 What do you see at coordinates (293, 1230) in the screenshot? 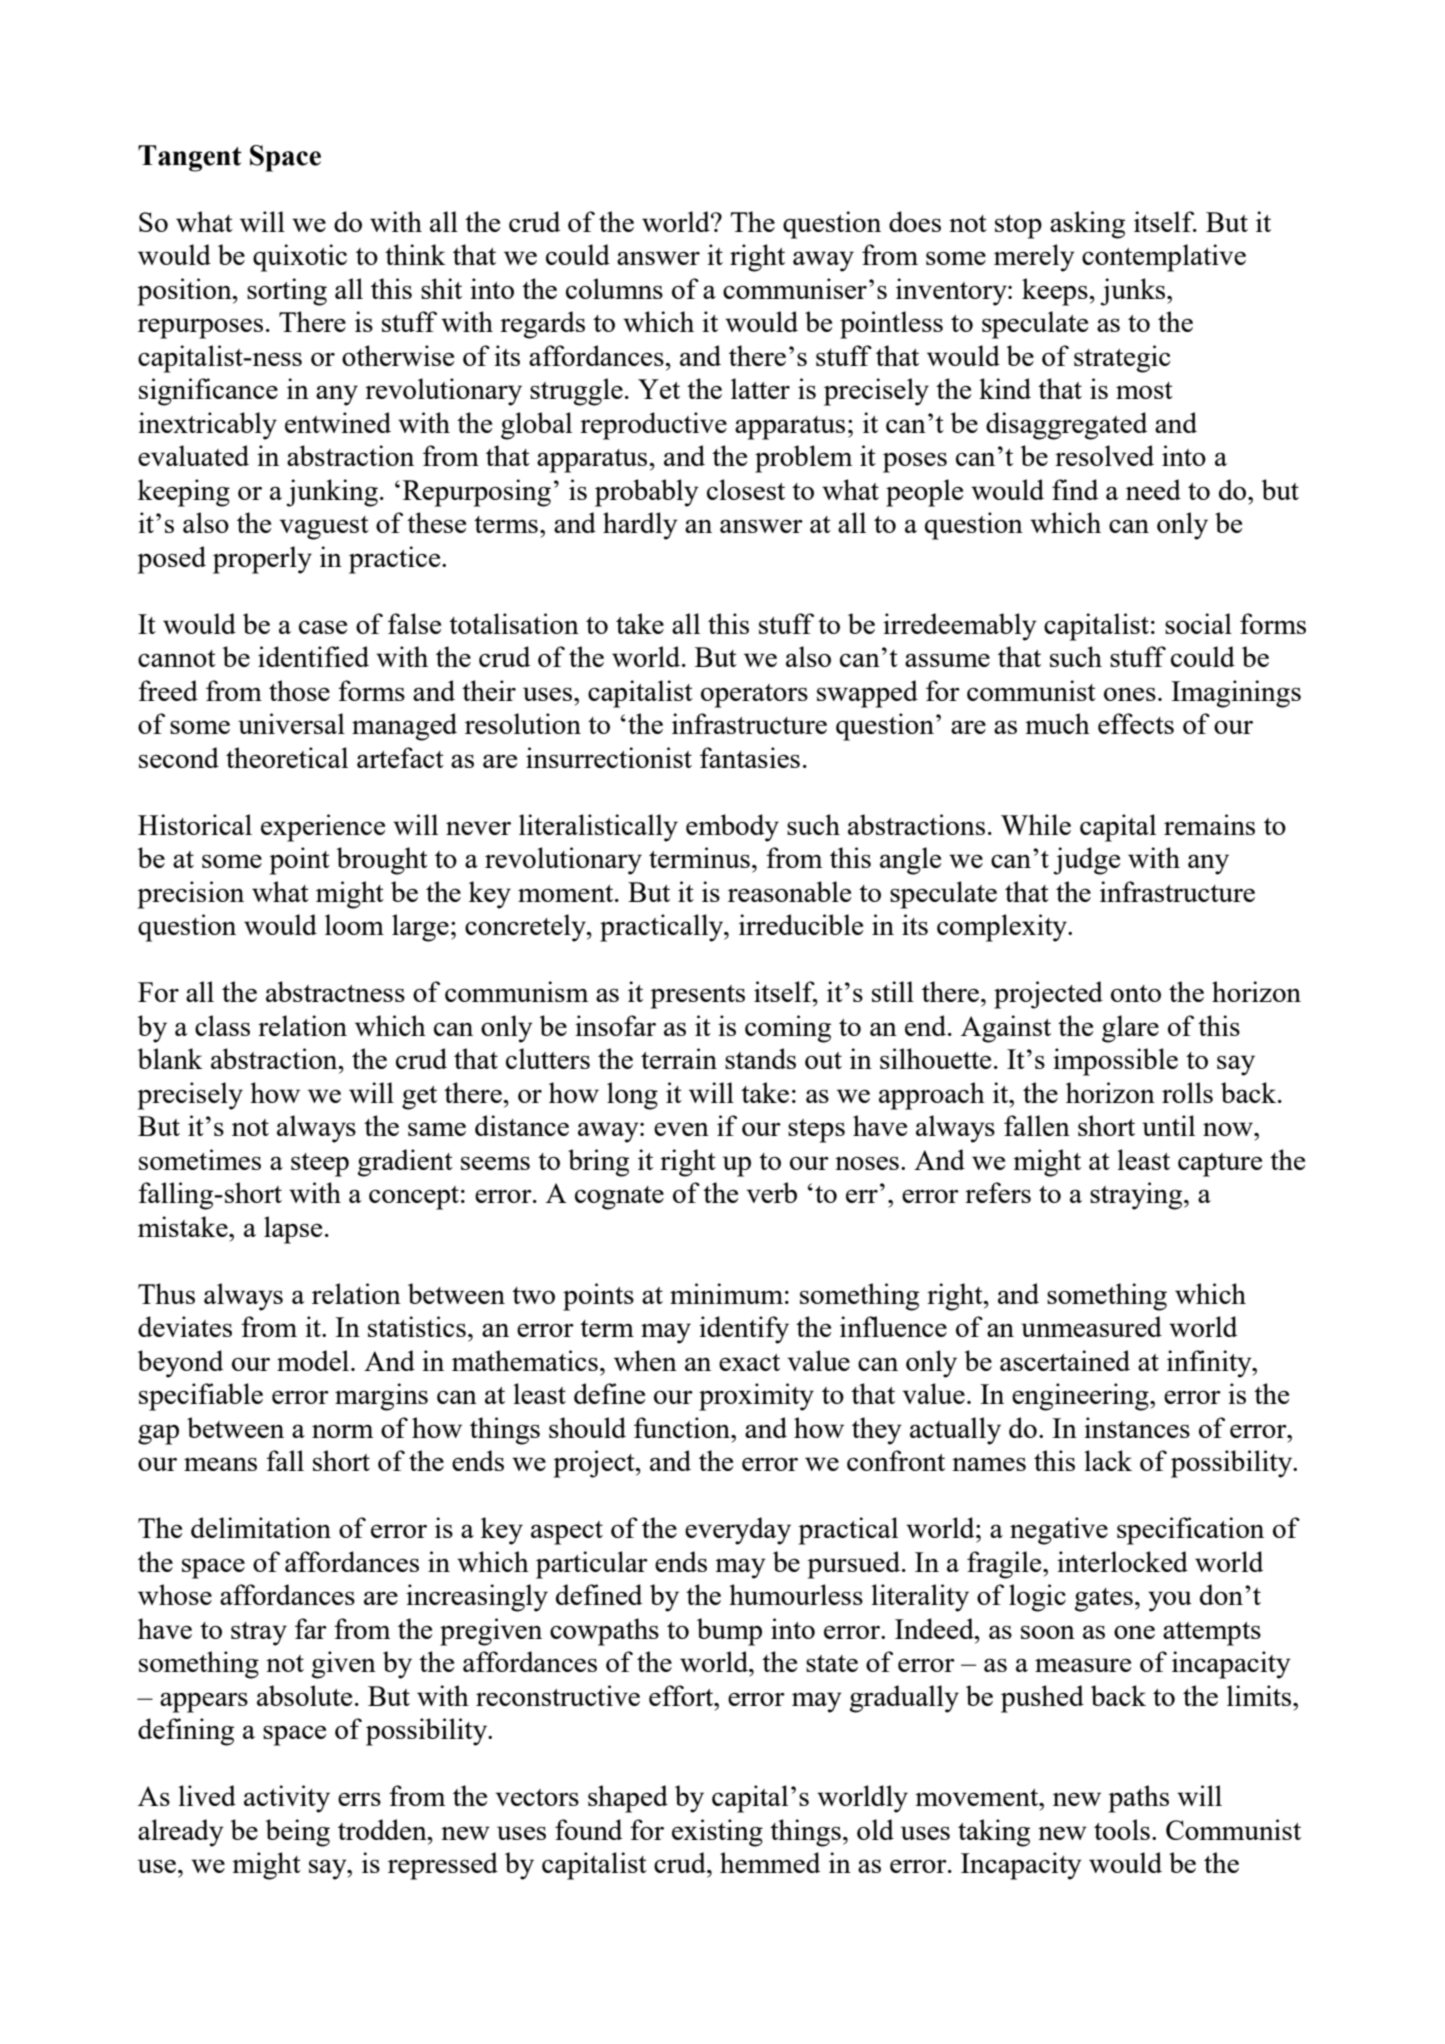
I see `lapse` at bounding box center [293, 1230].
